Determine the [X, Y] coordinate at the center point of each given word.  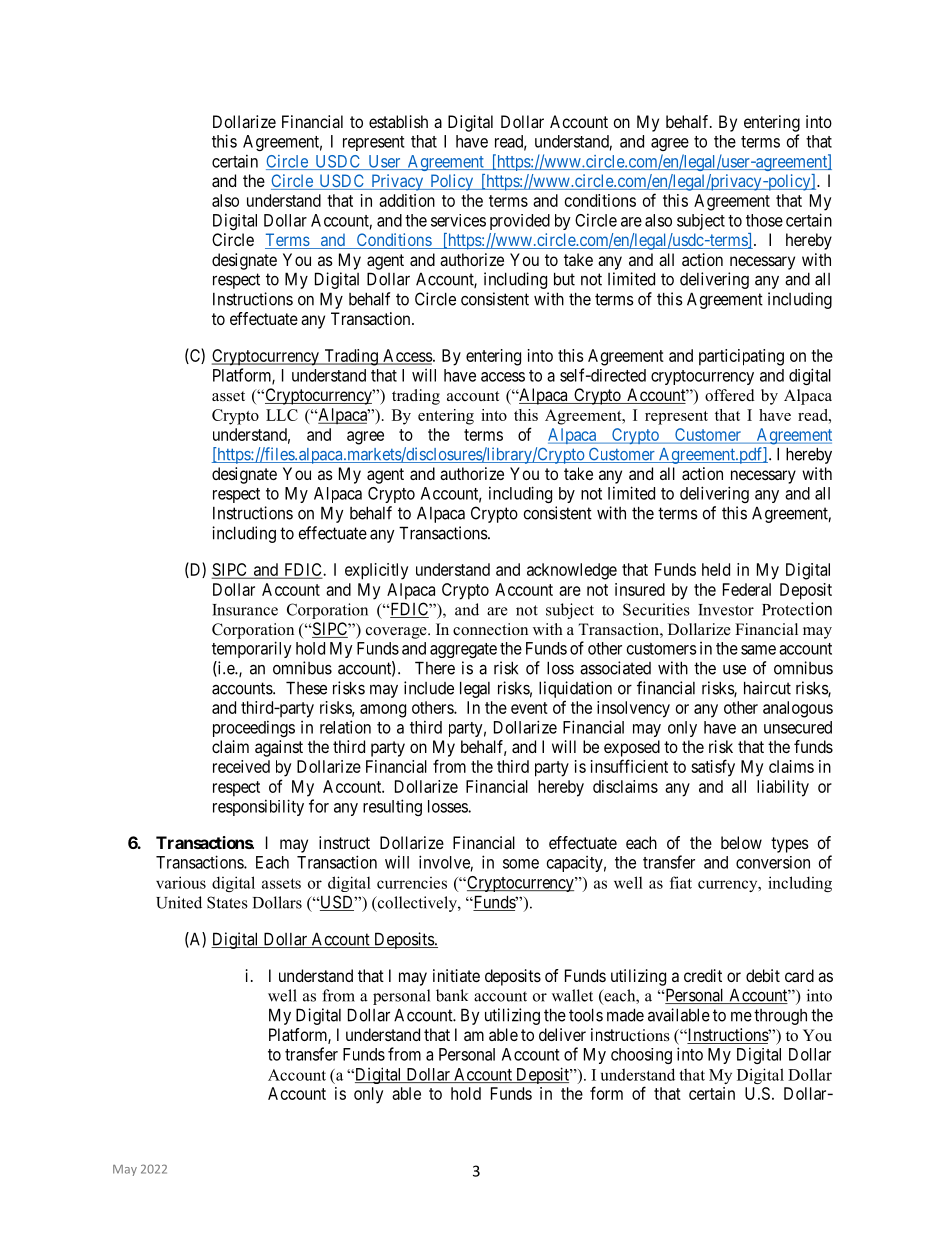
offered [730, 395]
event [529, 708]
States [227, 902]
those [764, 220]
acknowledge [572, 571]
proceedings [254, 728]
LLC [282, 415]
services [458, 220]
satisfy [713, 768]
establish [398, 121]
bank [452, 995]
